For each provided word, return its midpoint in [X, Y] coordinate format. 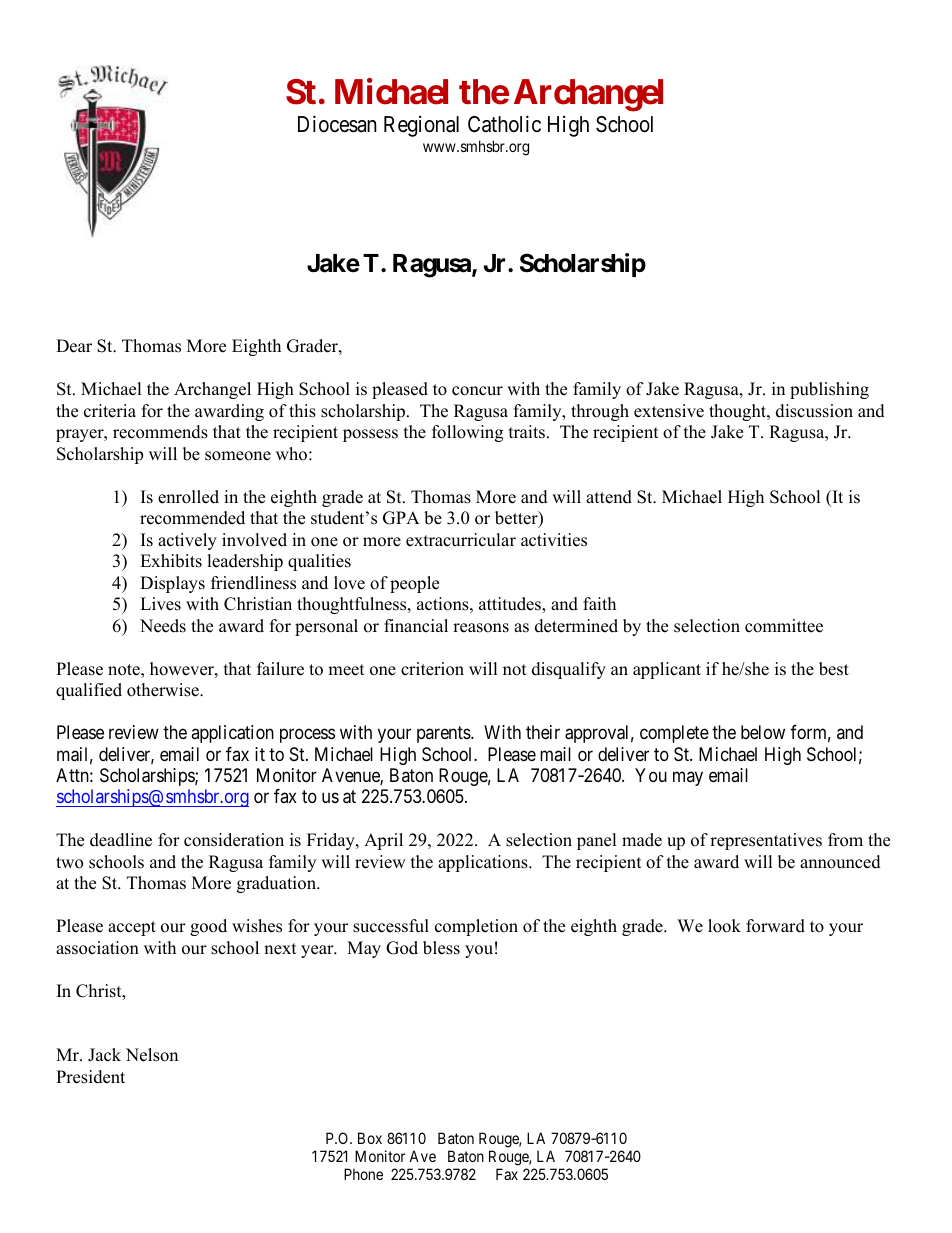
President [90, 1077]
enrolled [188, 497]
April [383, 841]
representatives [766, 841]
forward [775, 926]
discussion [814, 411]
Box [370, 1138]
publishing [829, 390]
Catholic [504, 124]
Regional [421, 126]
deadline [121, 840]
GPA [401, 518]
